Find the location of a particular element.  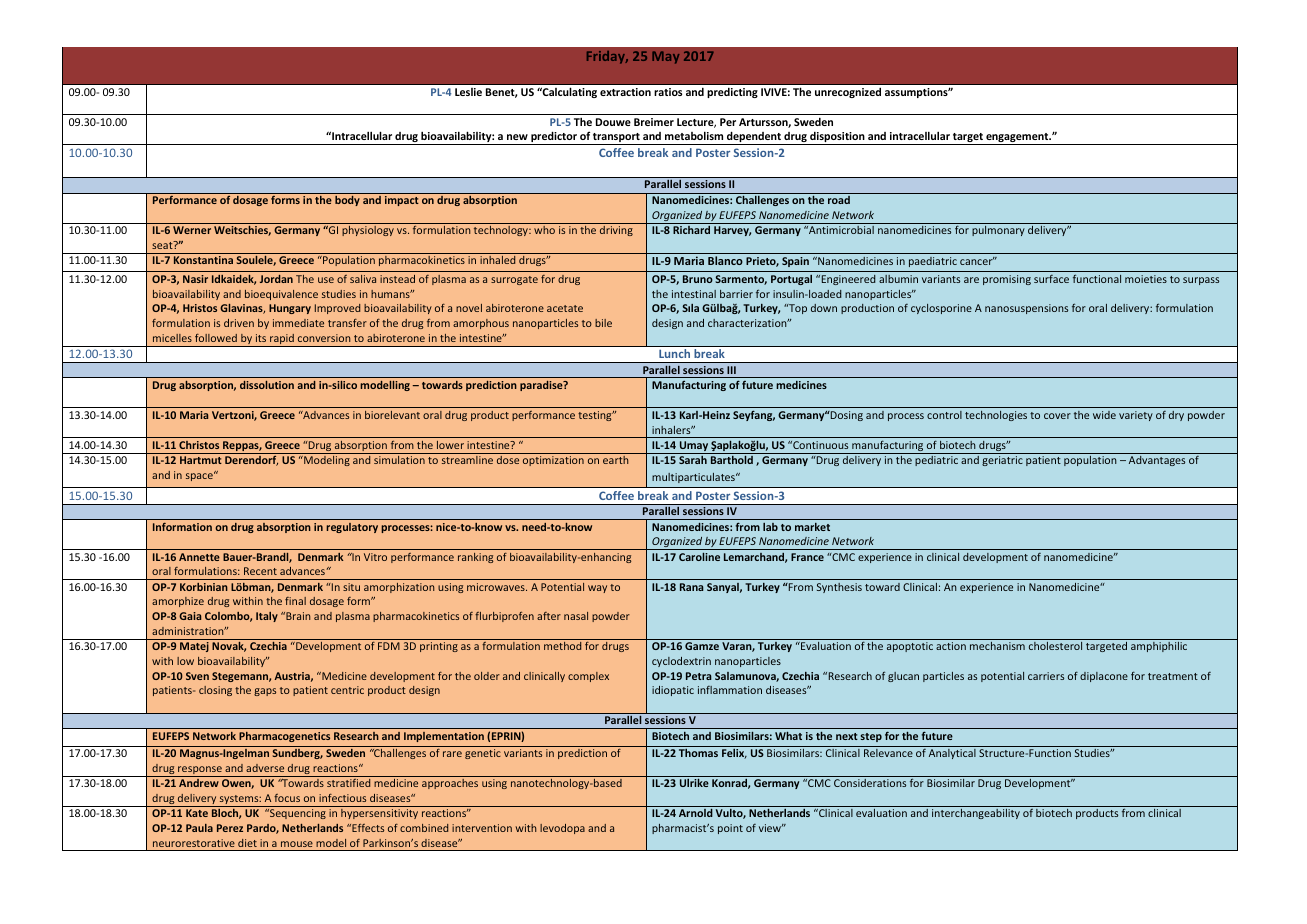

inhalers is located at coordinates (672, 430).
